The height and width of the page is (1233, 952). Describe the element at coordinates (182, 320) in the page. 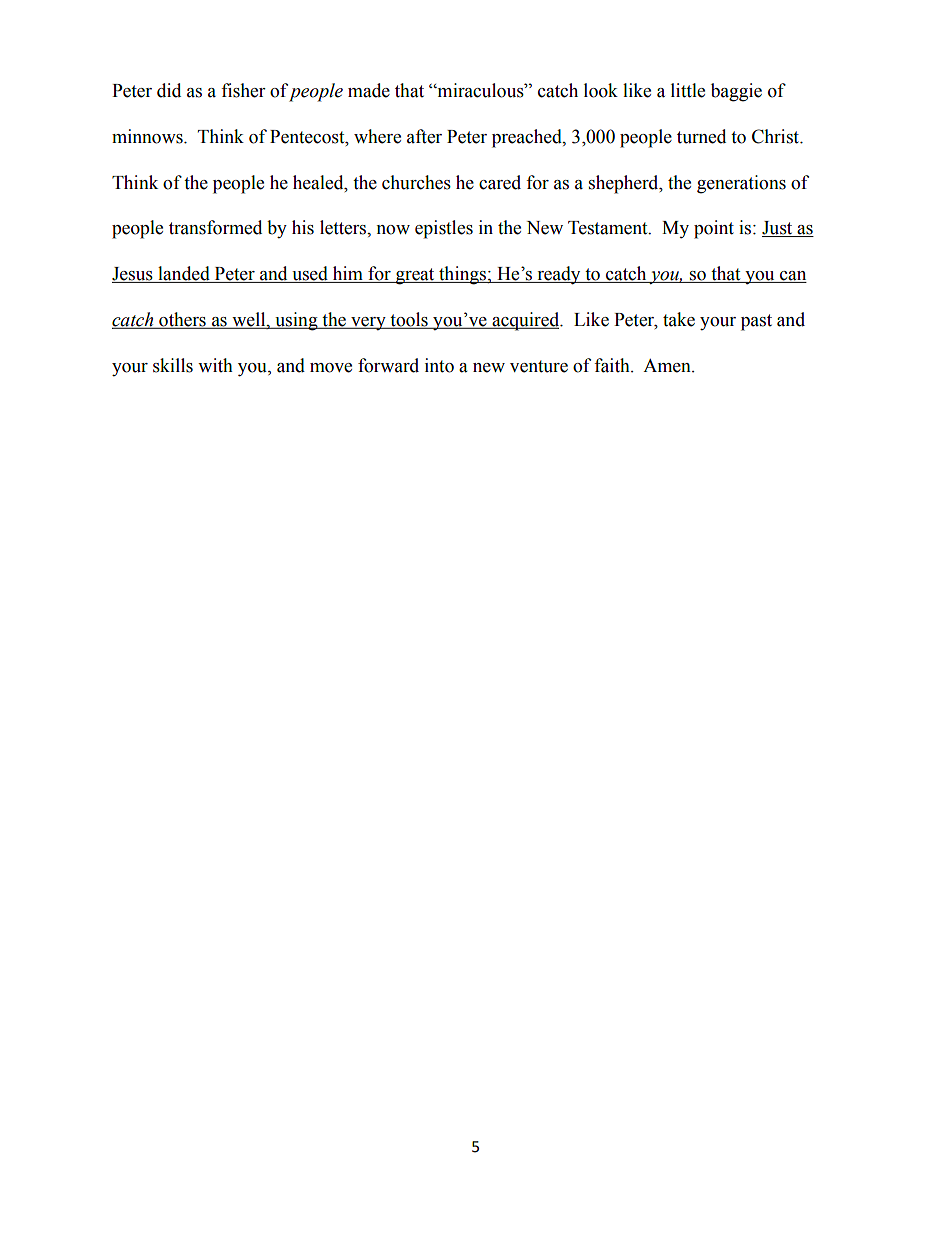

I see `others` at that location.
